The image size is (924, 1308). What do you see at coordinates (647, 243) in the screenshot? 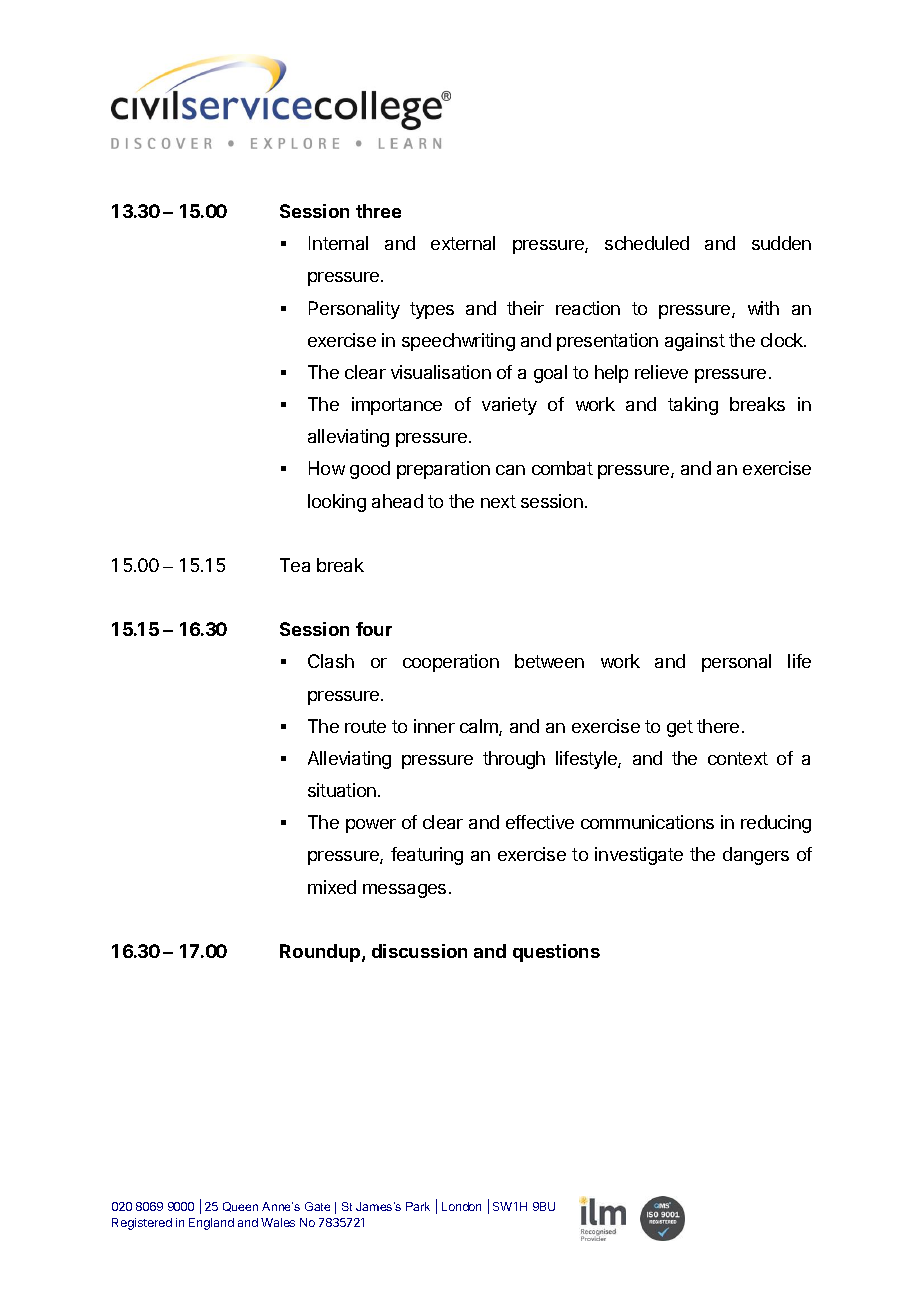
I see `scheduled` at bounding box center [647, 243].
